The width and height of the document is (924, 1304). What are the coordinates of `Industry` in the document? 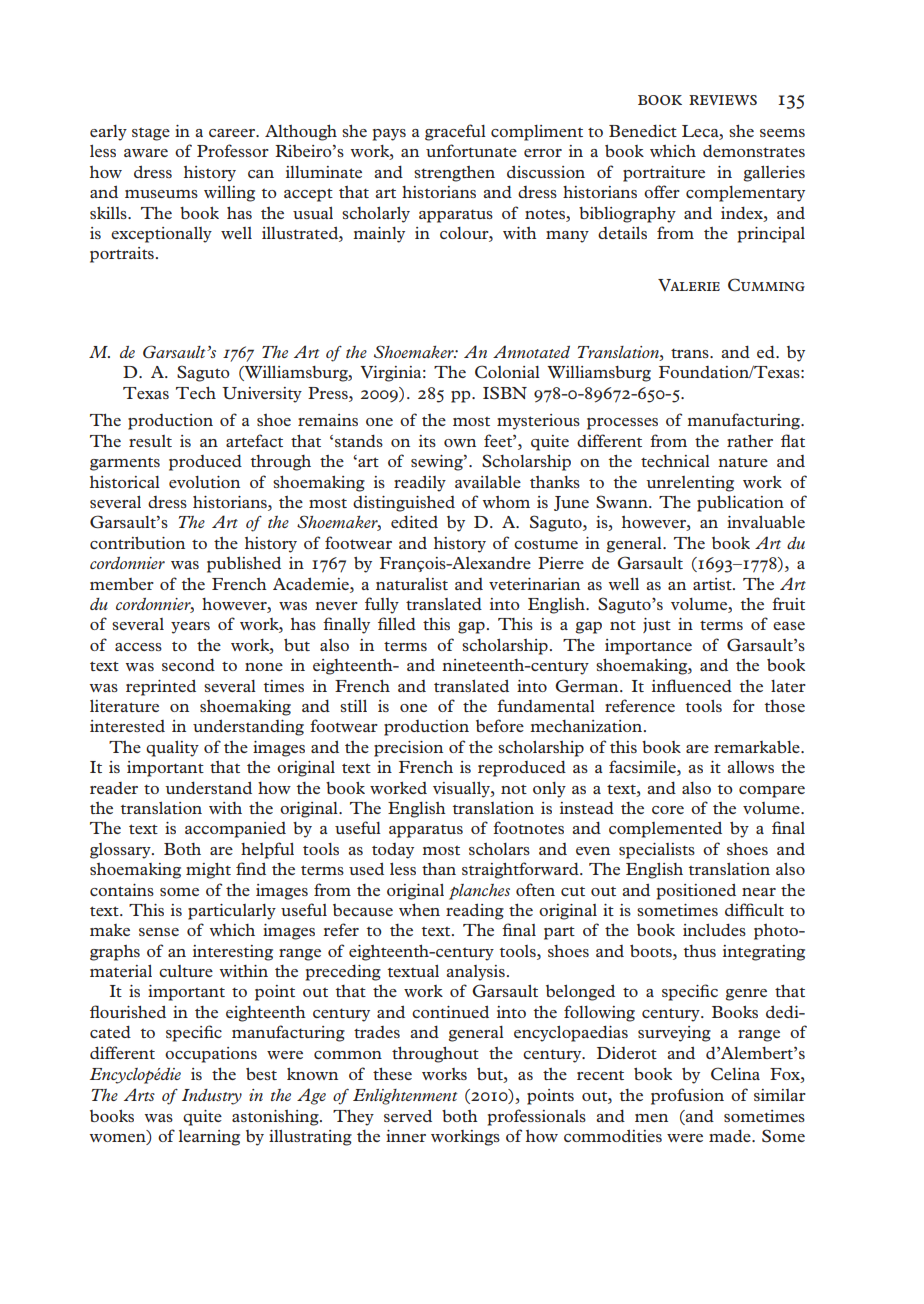 It's located at (212, 1097).
